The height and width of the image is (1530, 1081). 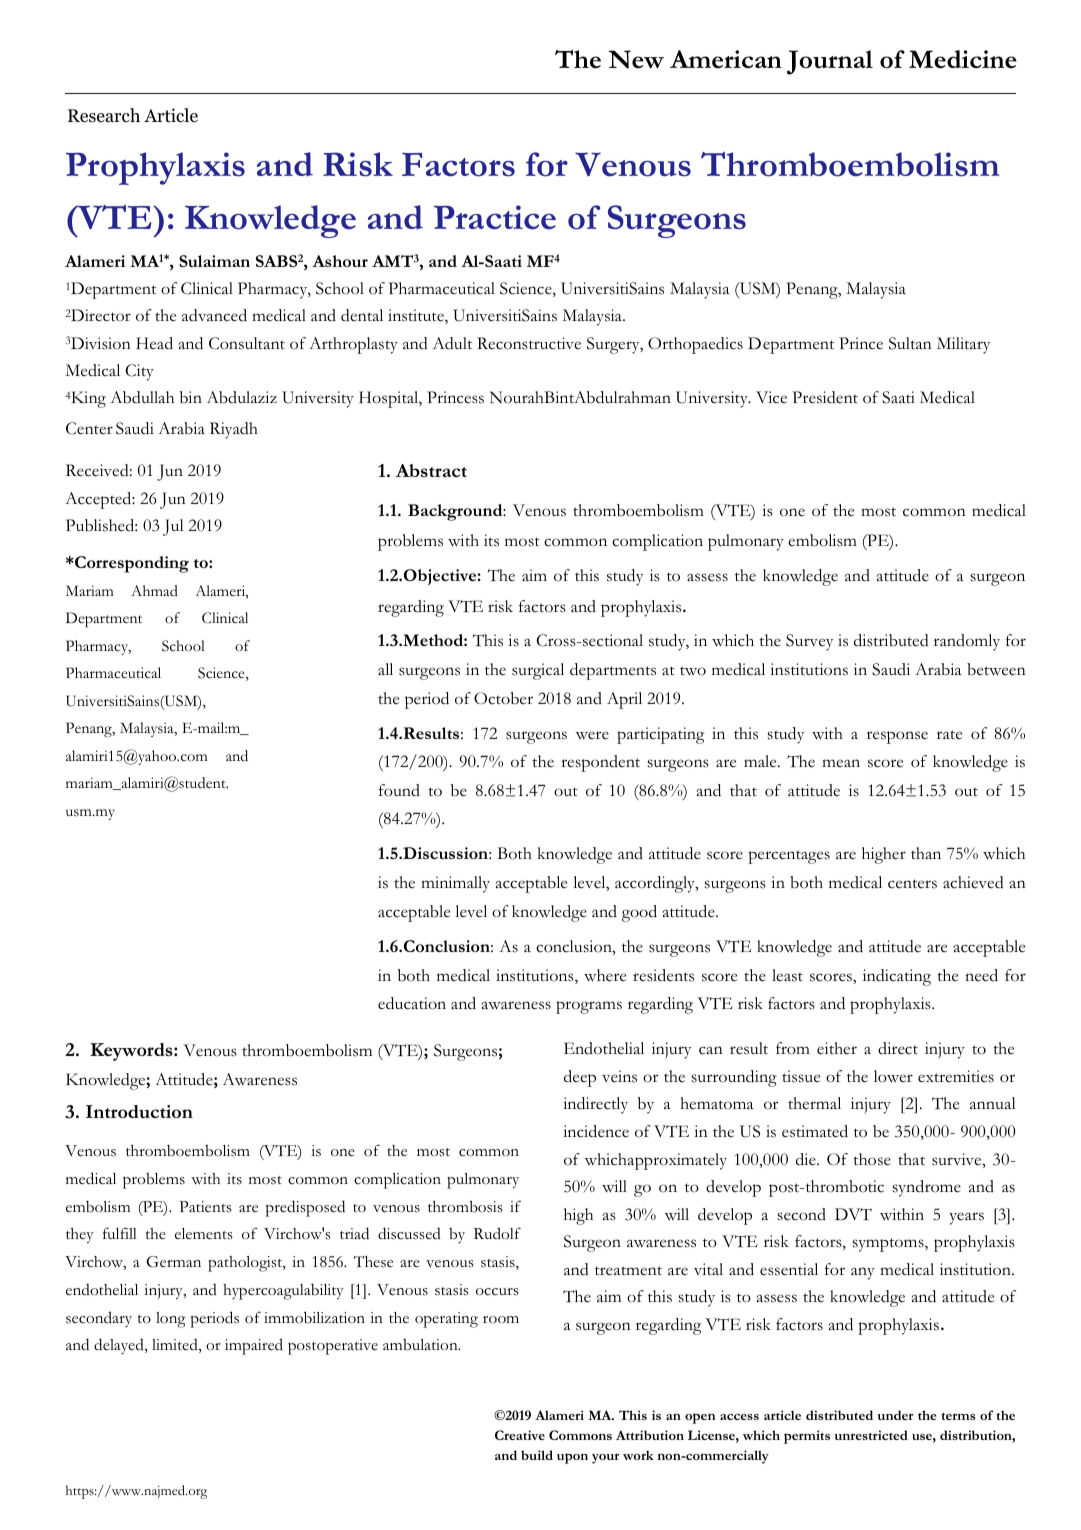 I want to click on New, so click(x=636, y=59).
